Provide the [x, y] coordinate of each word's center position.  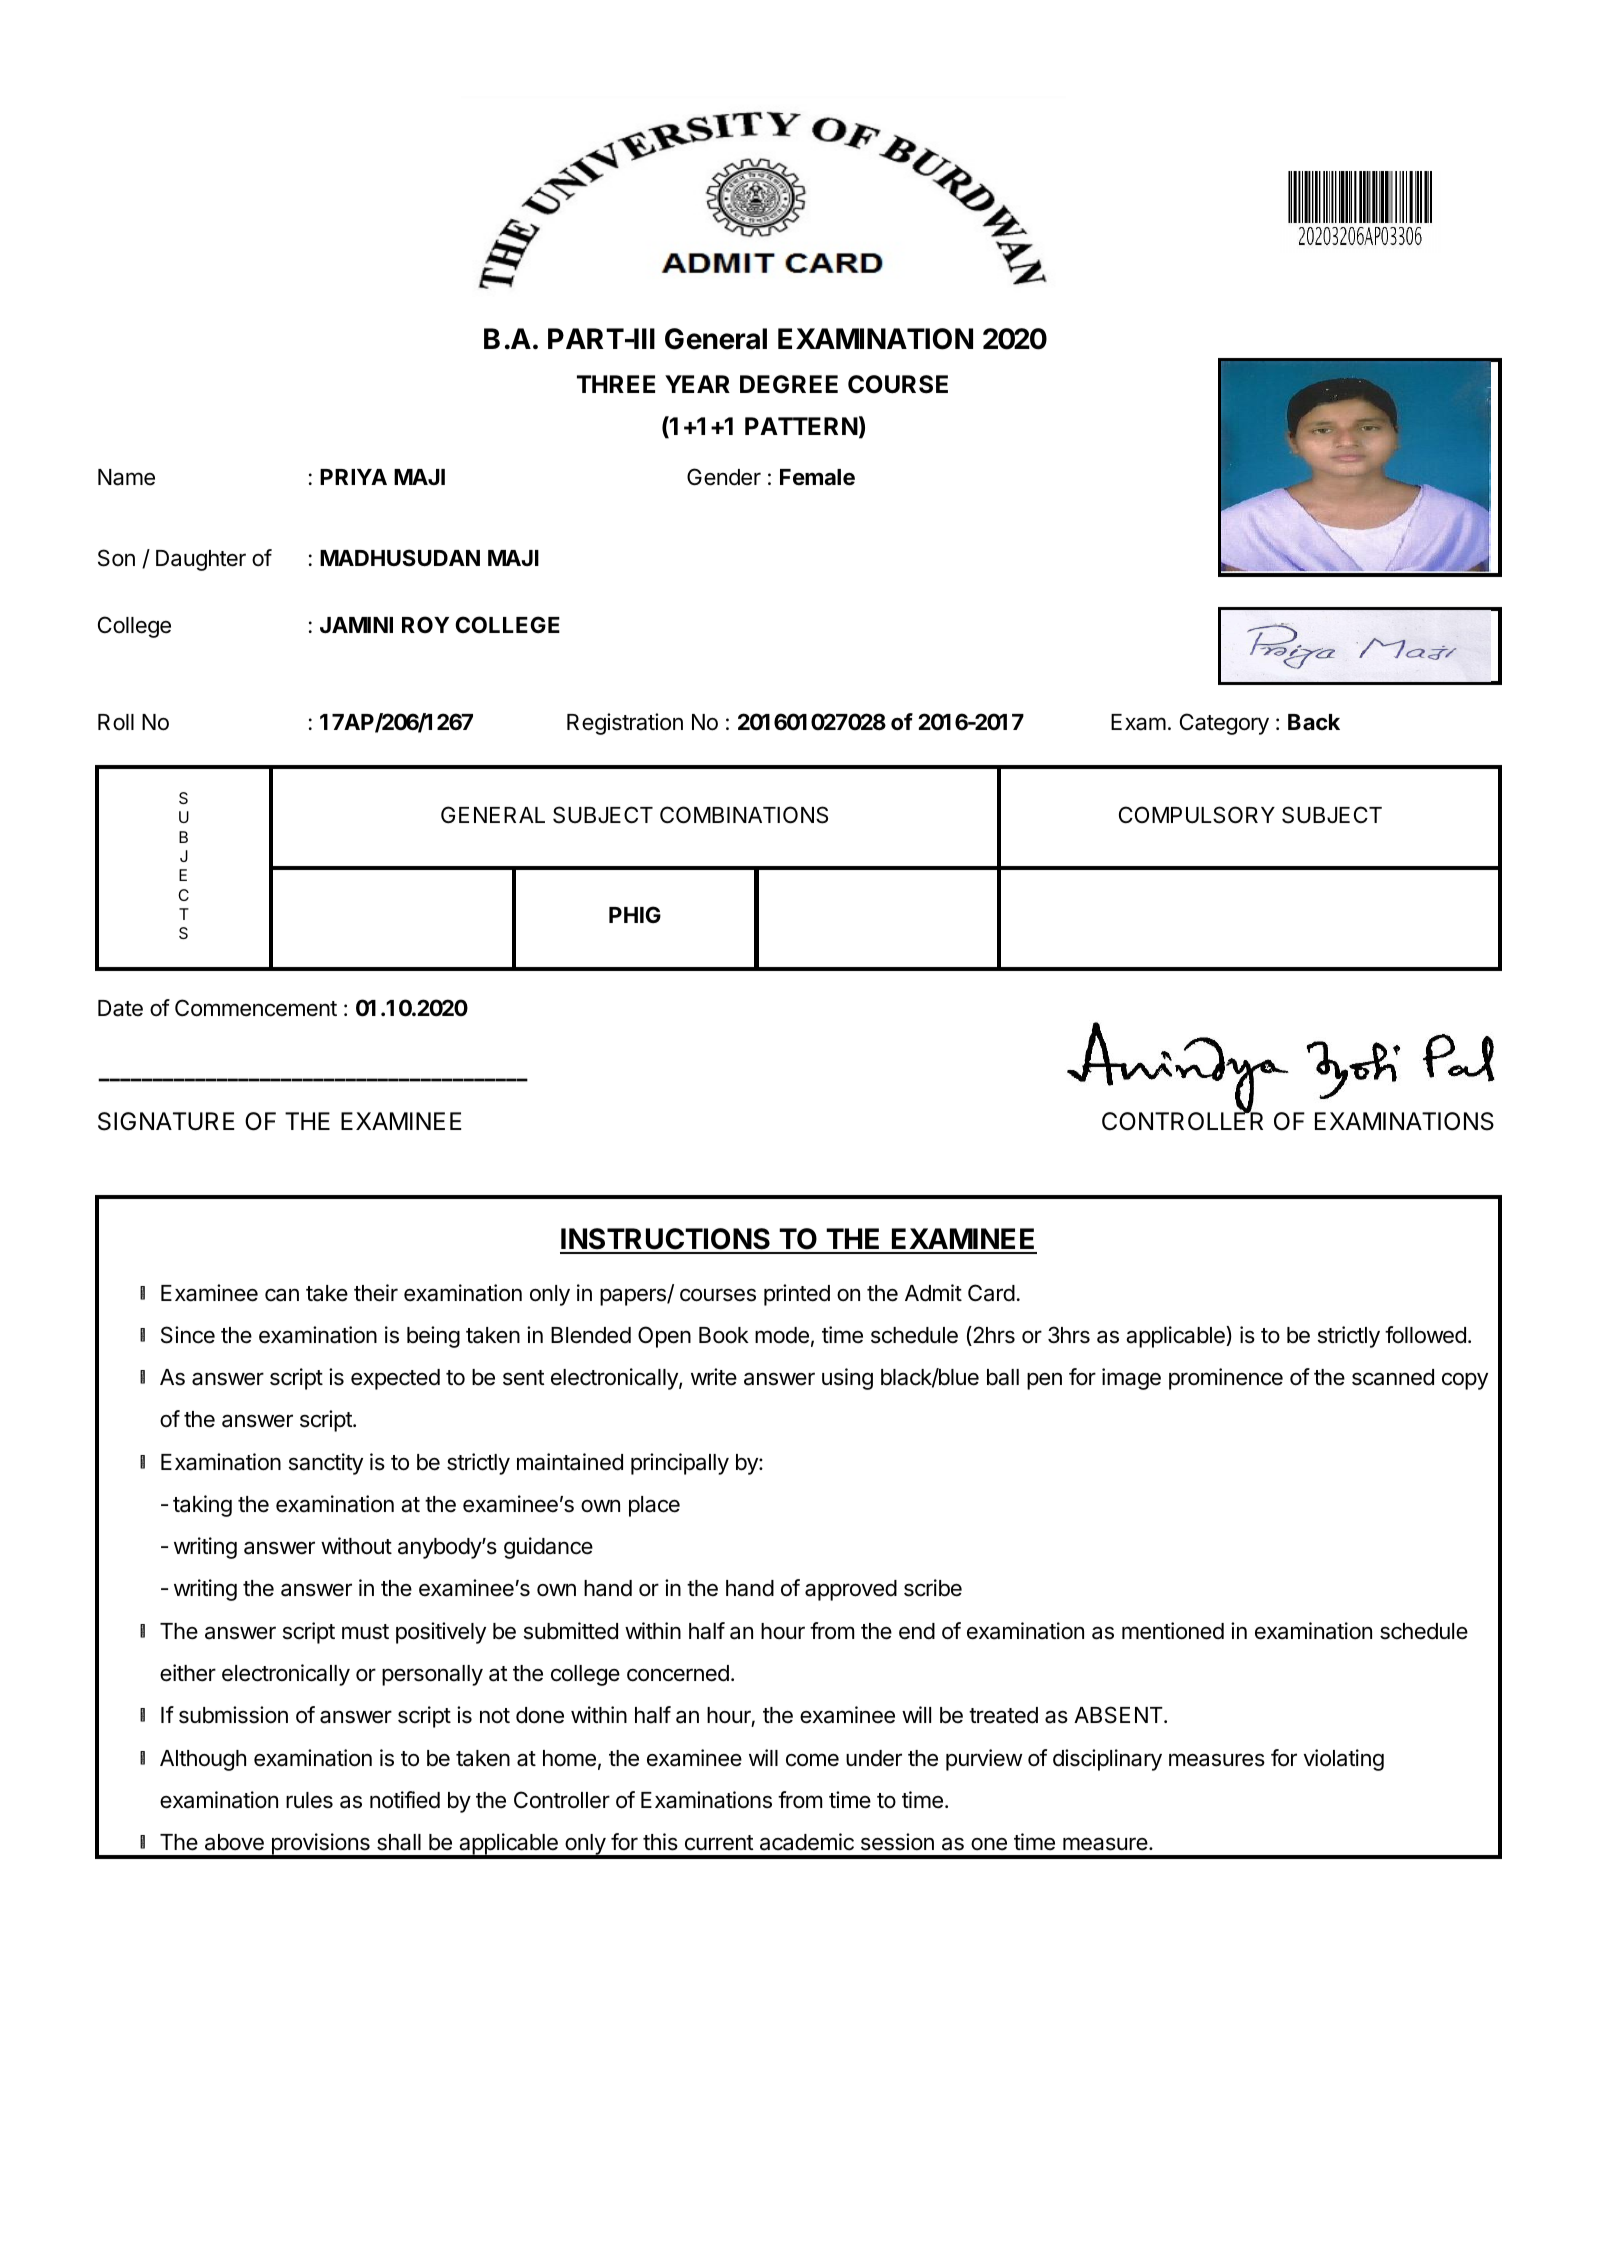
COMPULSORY [1197, 815]
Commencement [256, 1008]
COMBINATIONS [744, 815]
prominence [1226, 1379]
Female [817, 477]
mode [782, 1335]
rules [309, 1800]
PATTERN [801, 426]
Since [188, 1335]
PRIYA [353, 477]
